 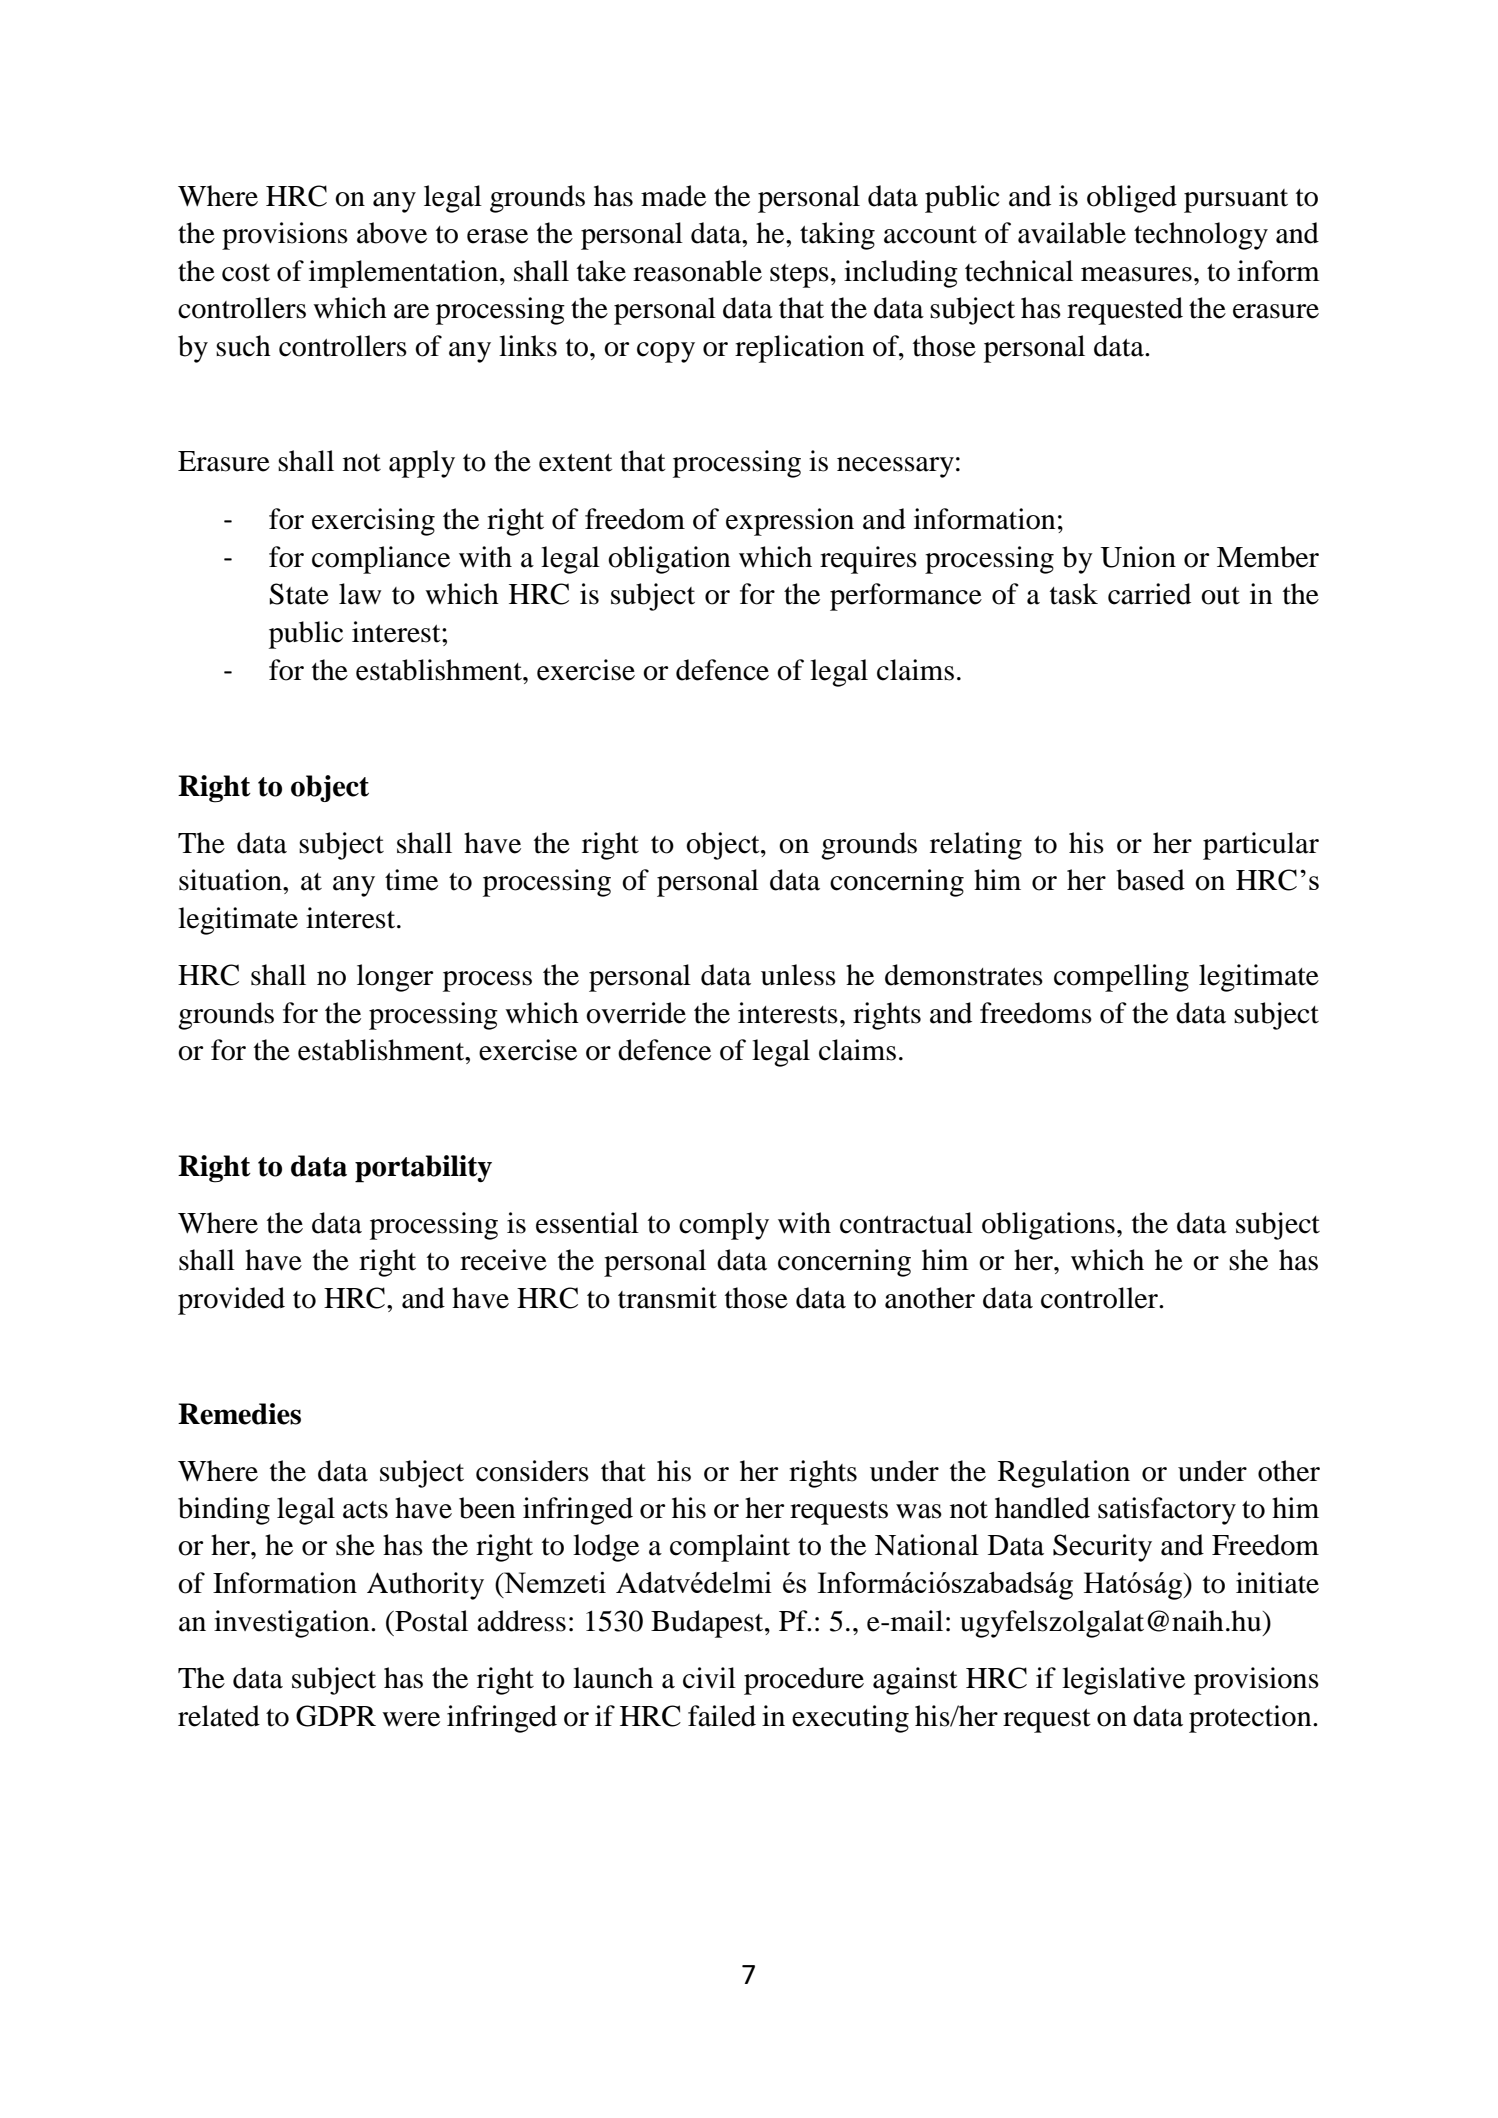 What do you see at coordinates (1149, 594) in the page?
I see `carried` at bounding box center [1149, 594].
